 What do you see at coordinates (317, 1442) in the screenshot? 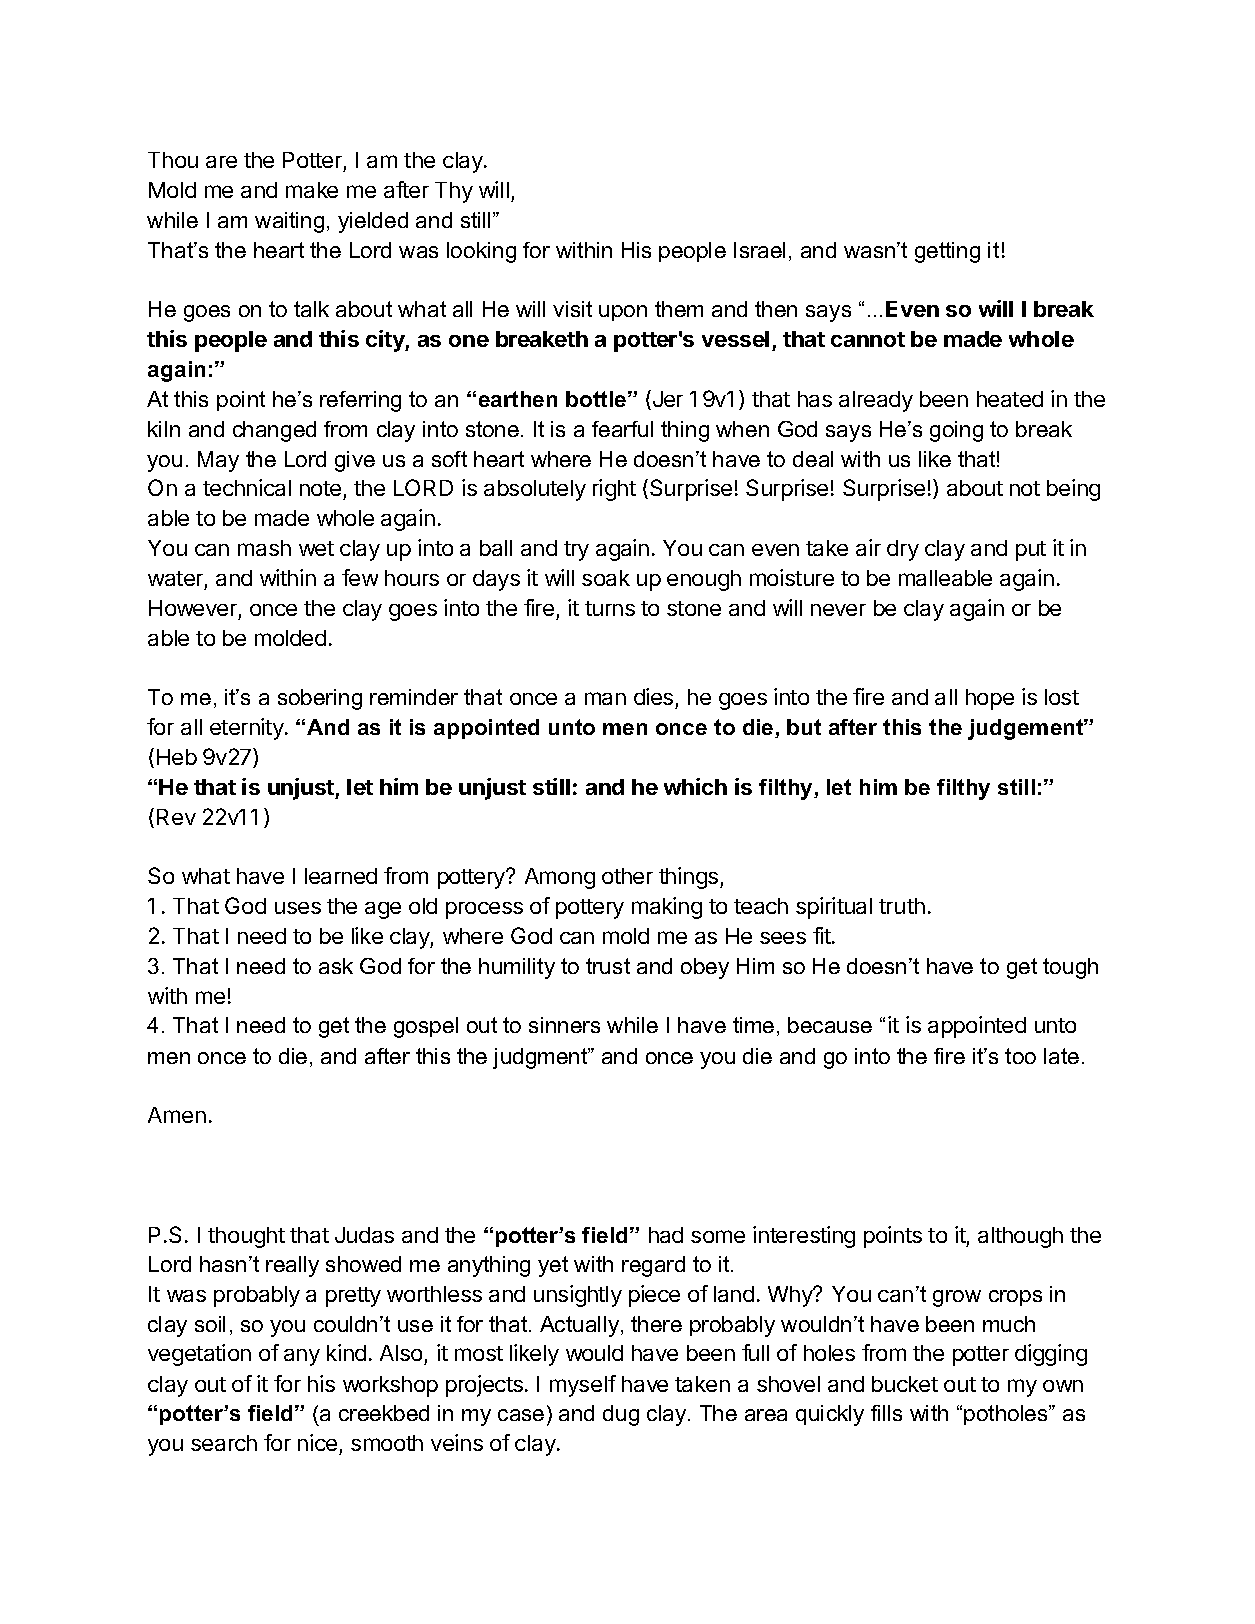
I see `nice` at bounding box center [317, 1442].
